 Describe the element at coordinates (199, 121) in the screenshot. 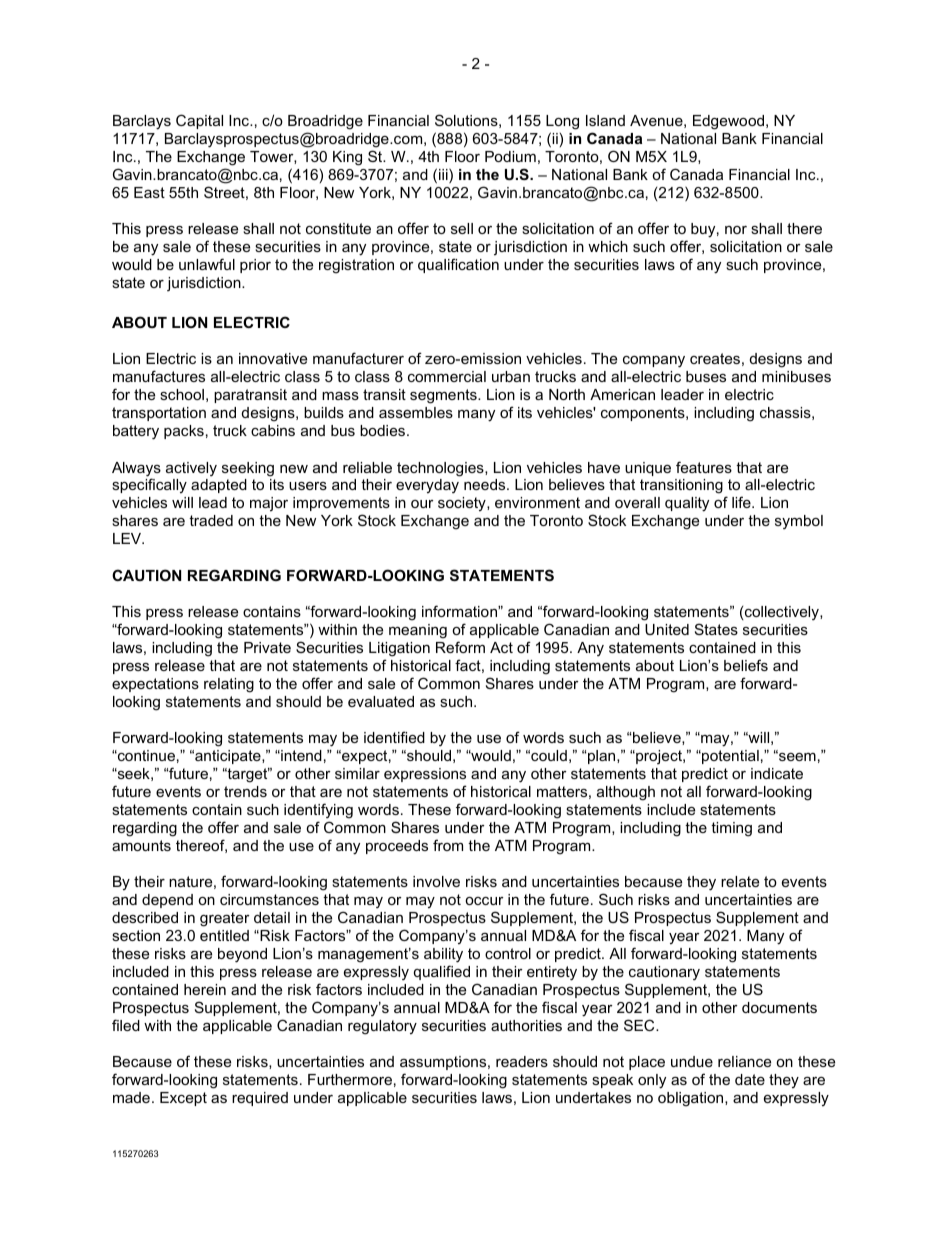

I see `Capital` at that location.
